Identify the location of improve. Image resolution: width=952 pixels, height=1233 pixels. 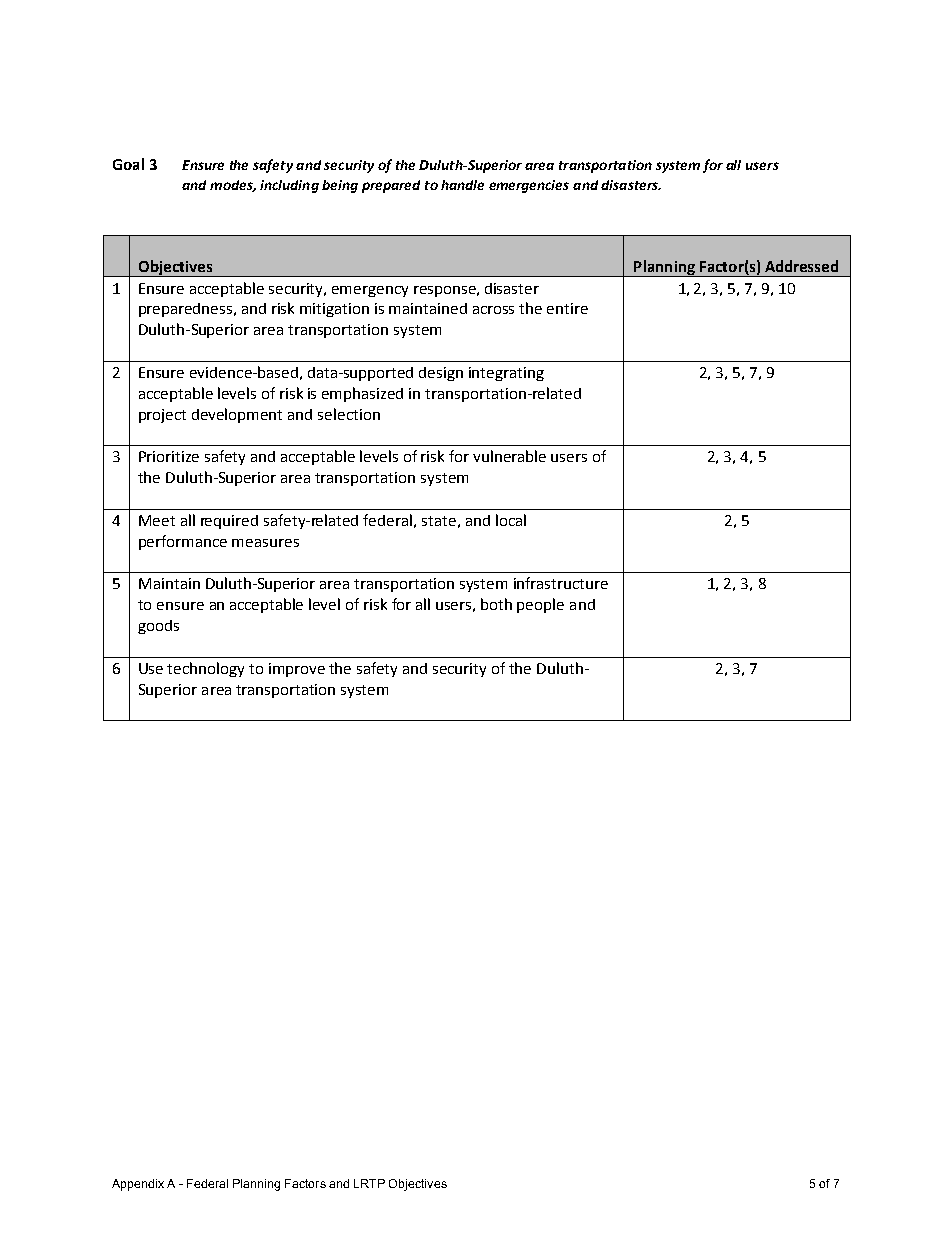
(297, 670).
